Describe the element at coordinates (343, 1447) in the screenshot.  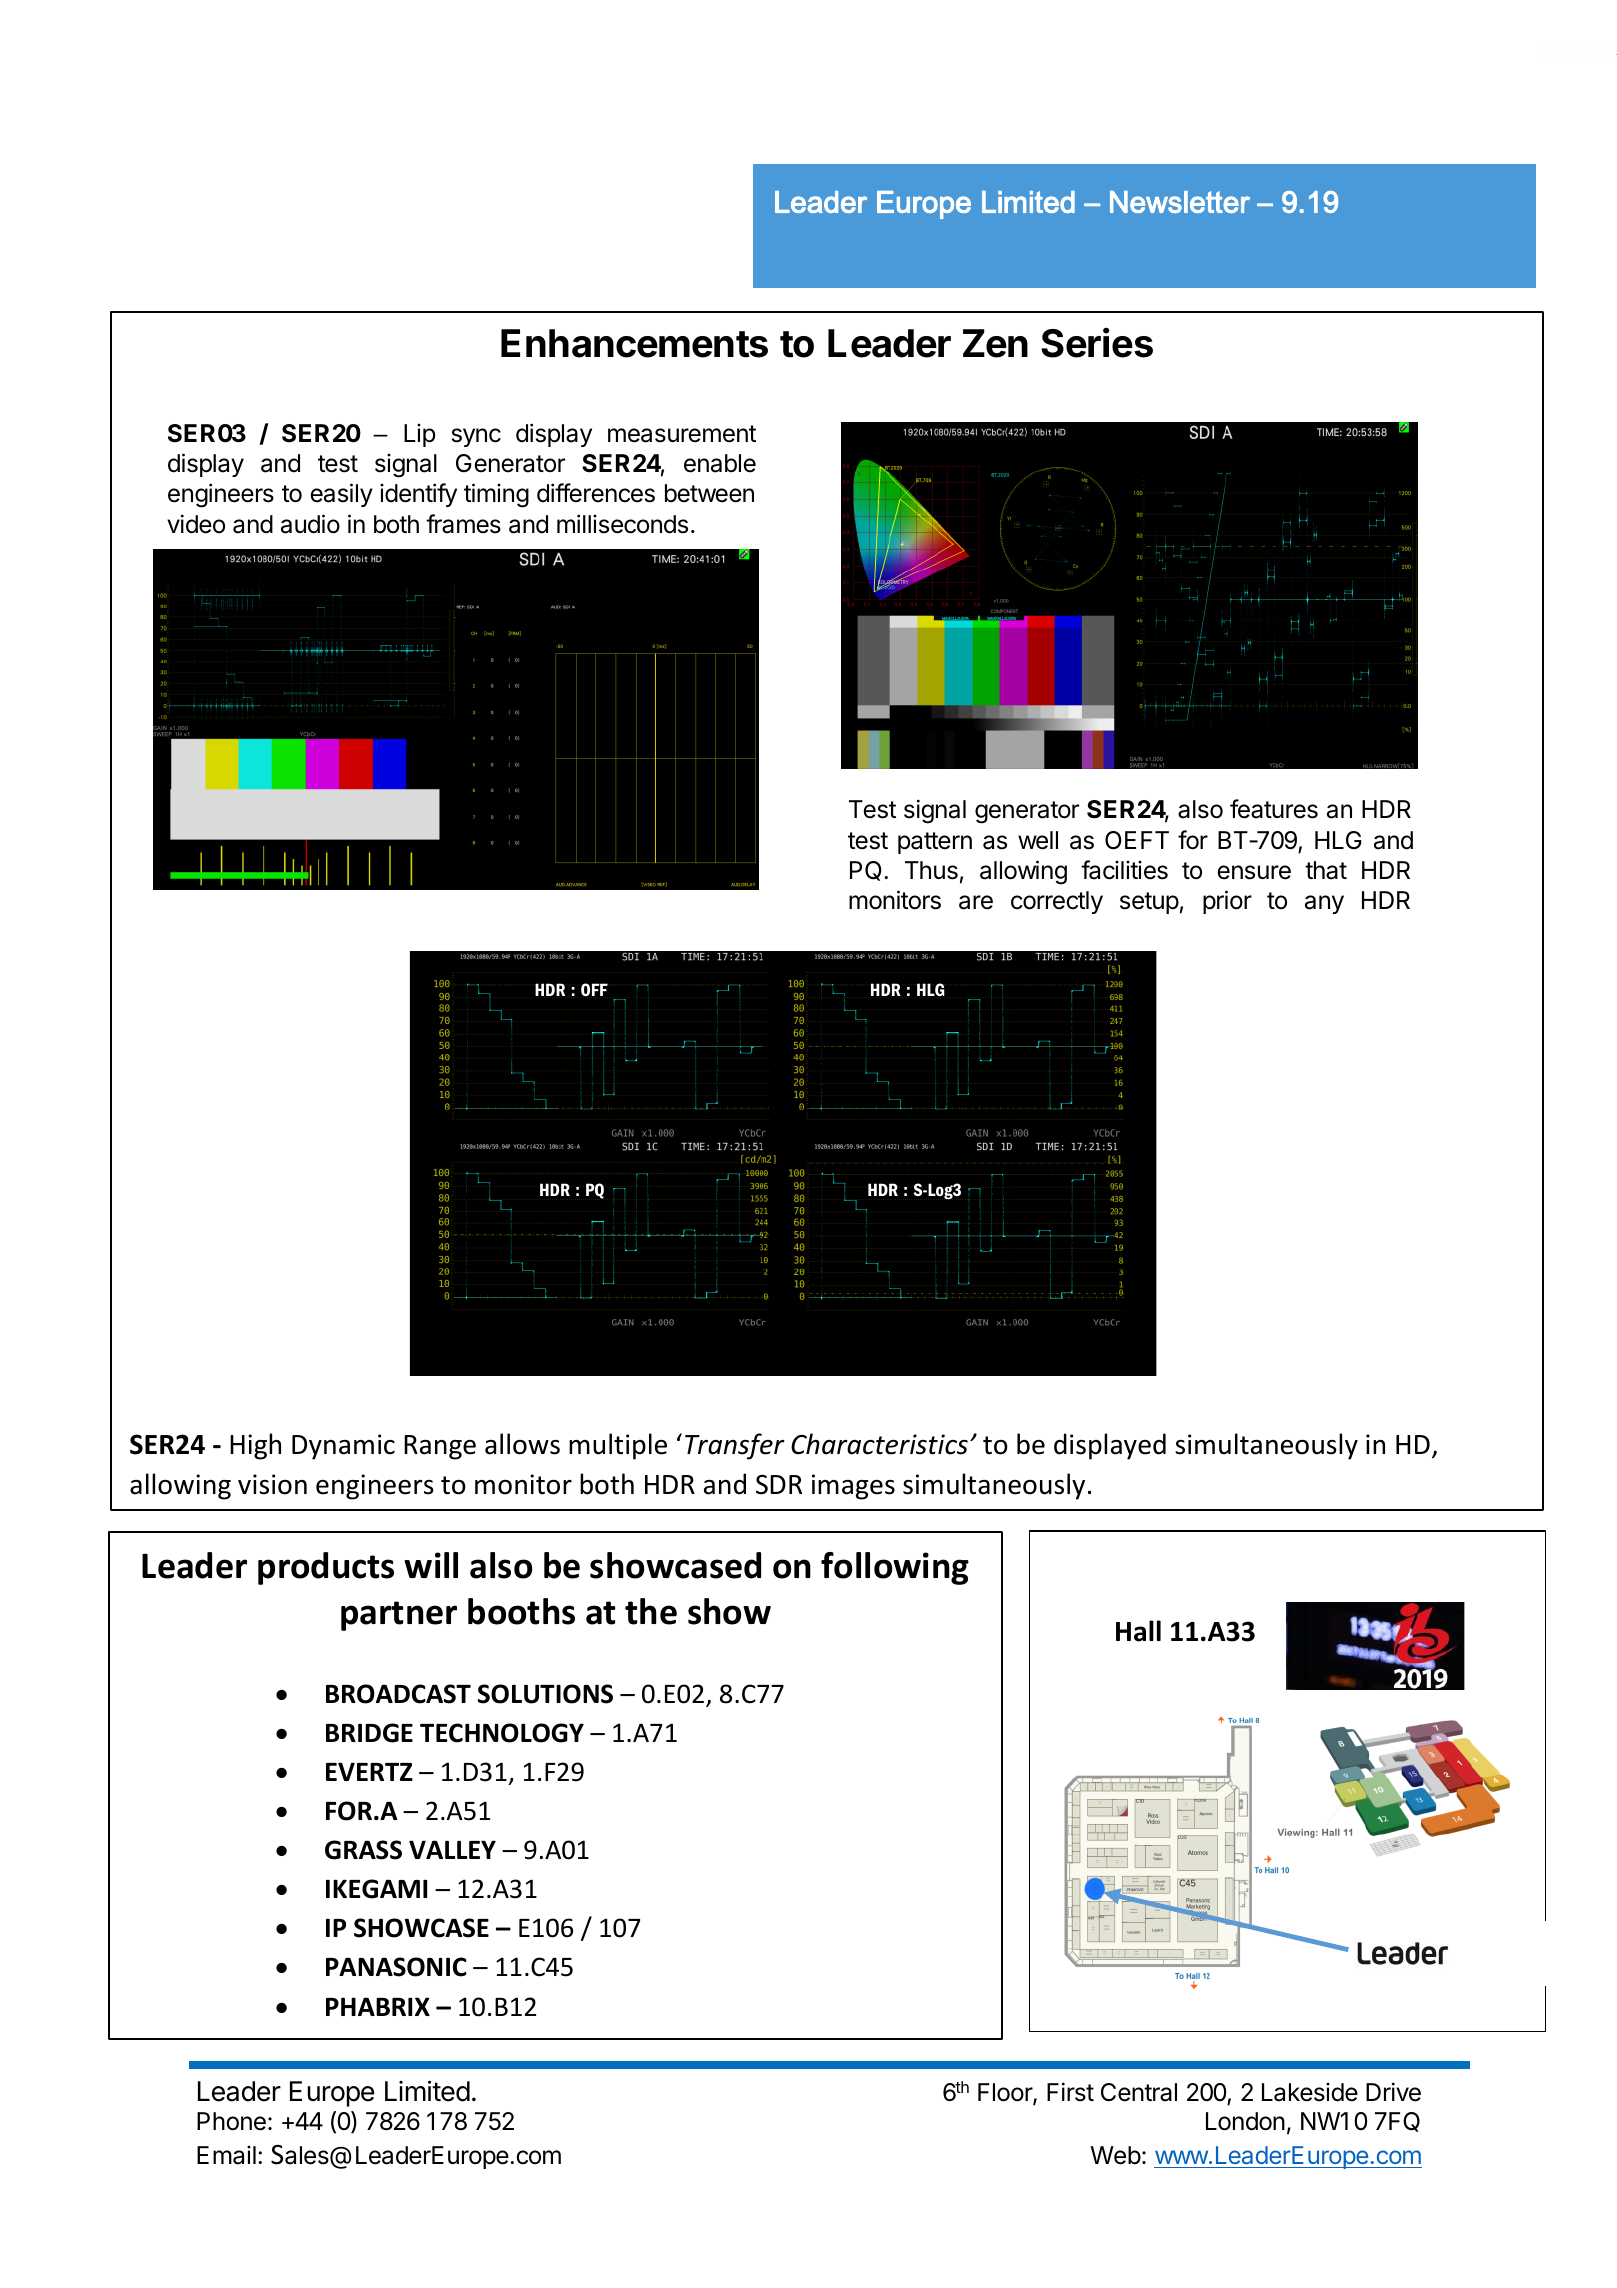
I see `Dynamic` at that location.
